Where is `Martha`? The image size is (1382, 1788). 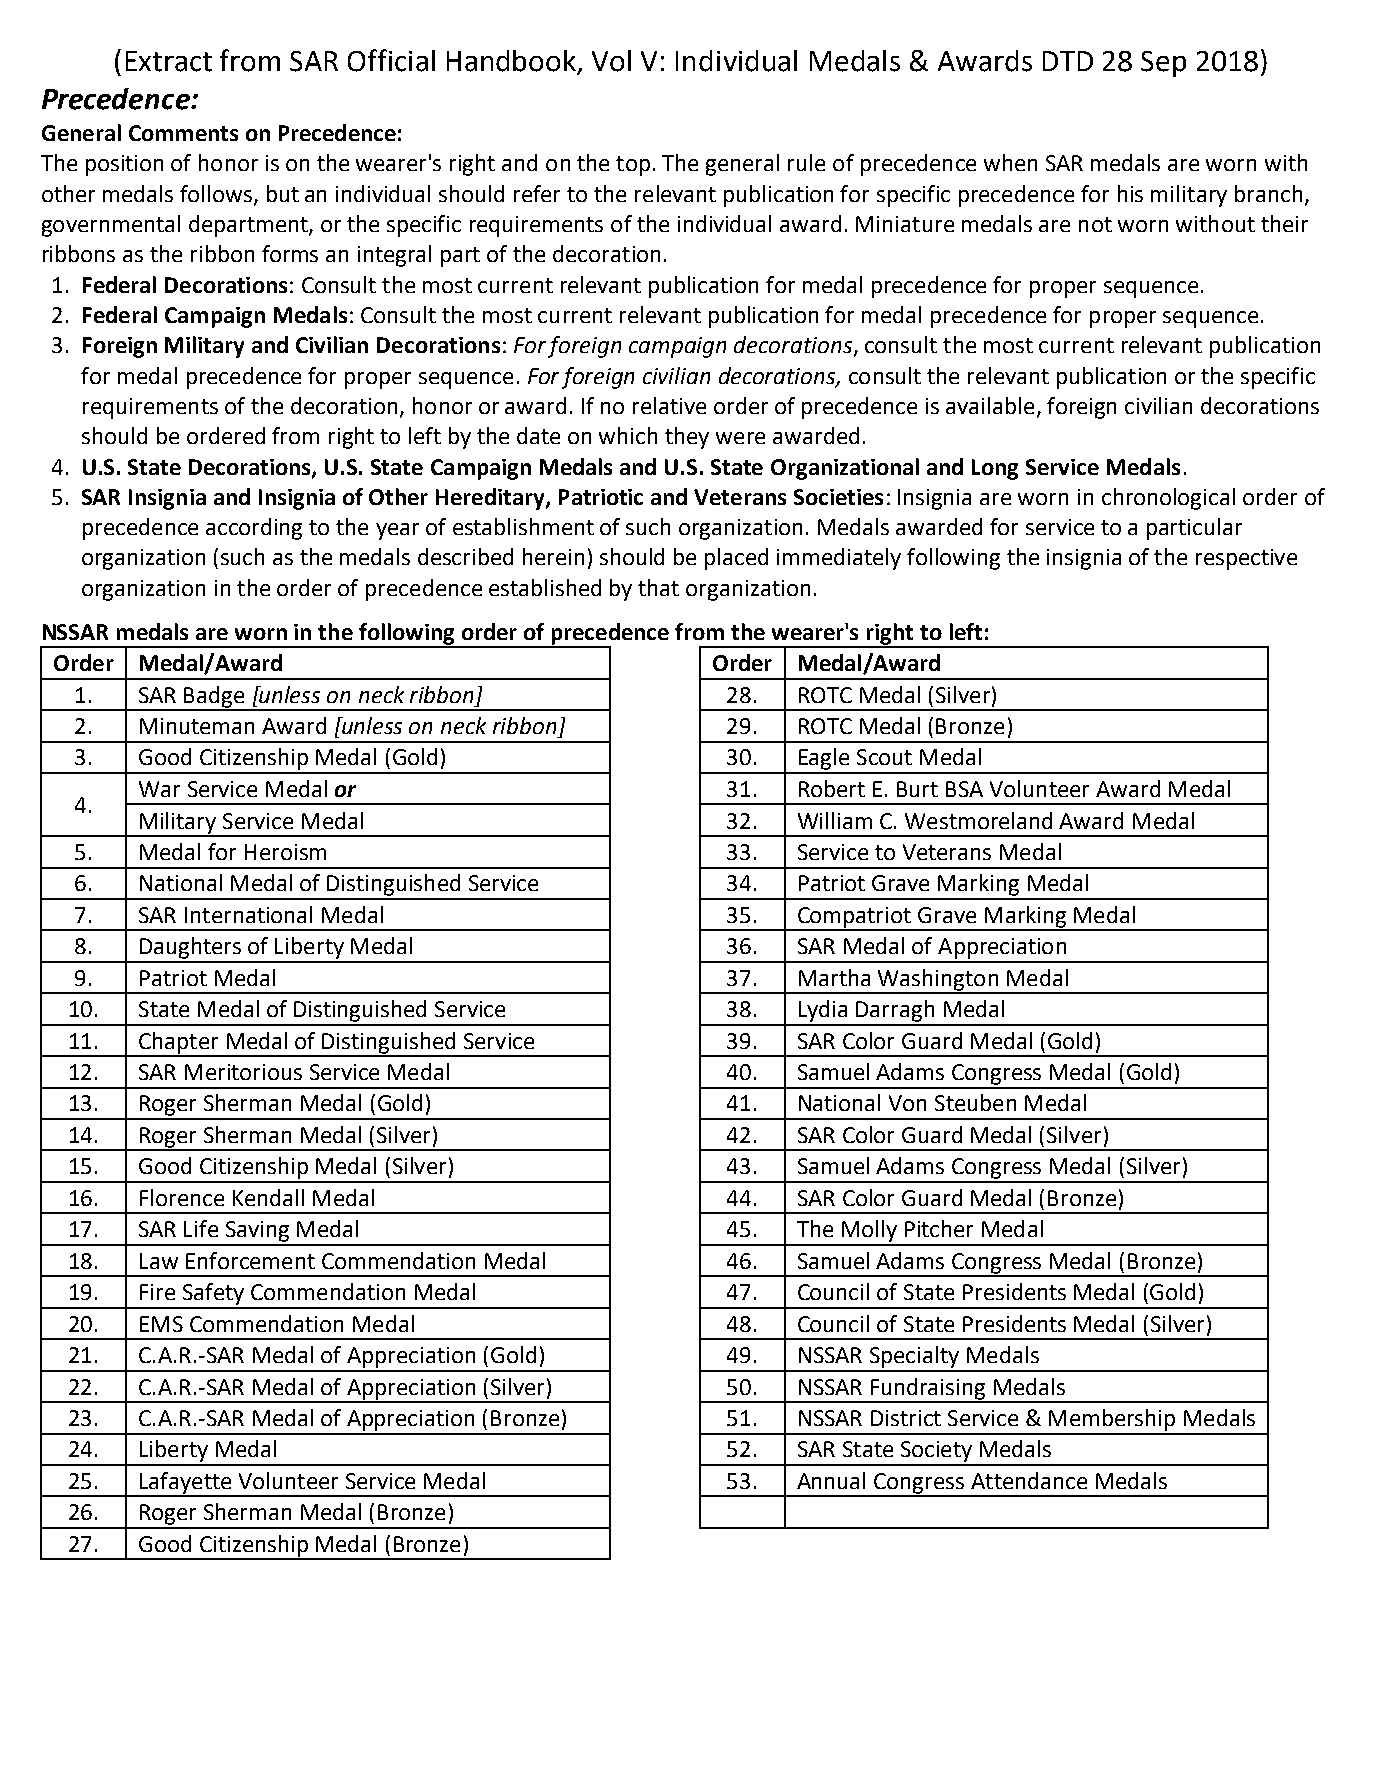
Martha is located at coordinates (834, 977).
